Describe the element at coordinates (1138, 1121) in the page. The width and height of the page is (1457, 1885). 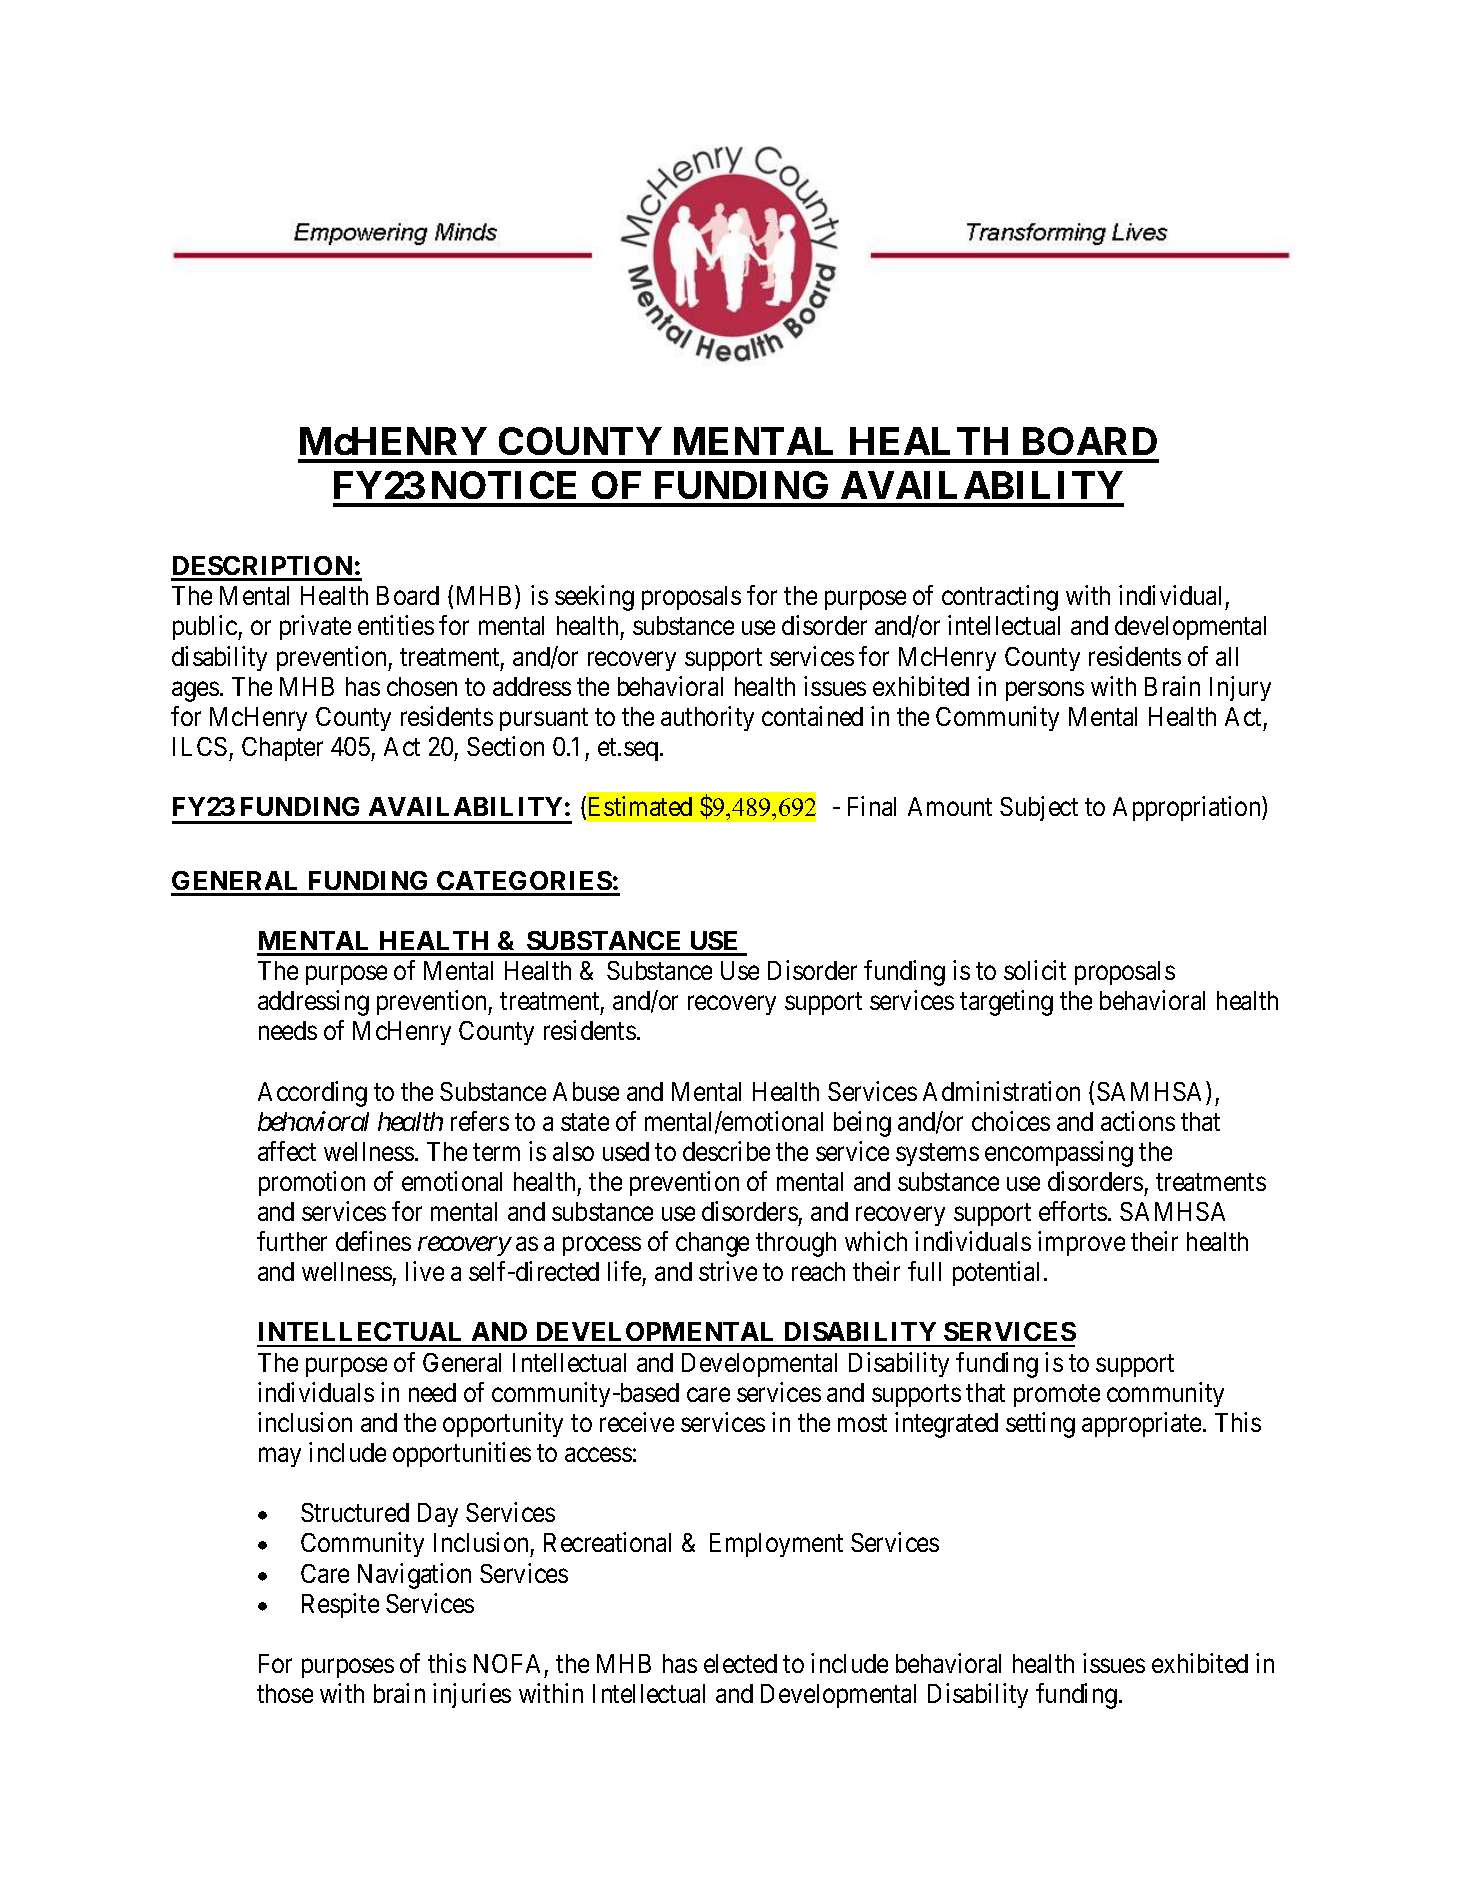
I see `actions` at that location.
